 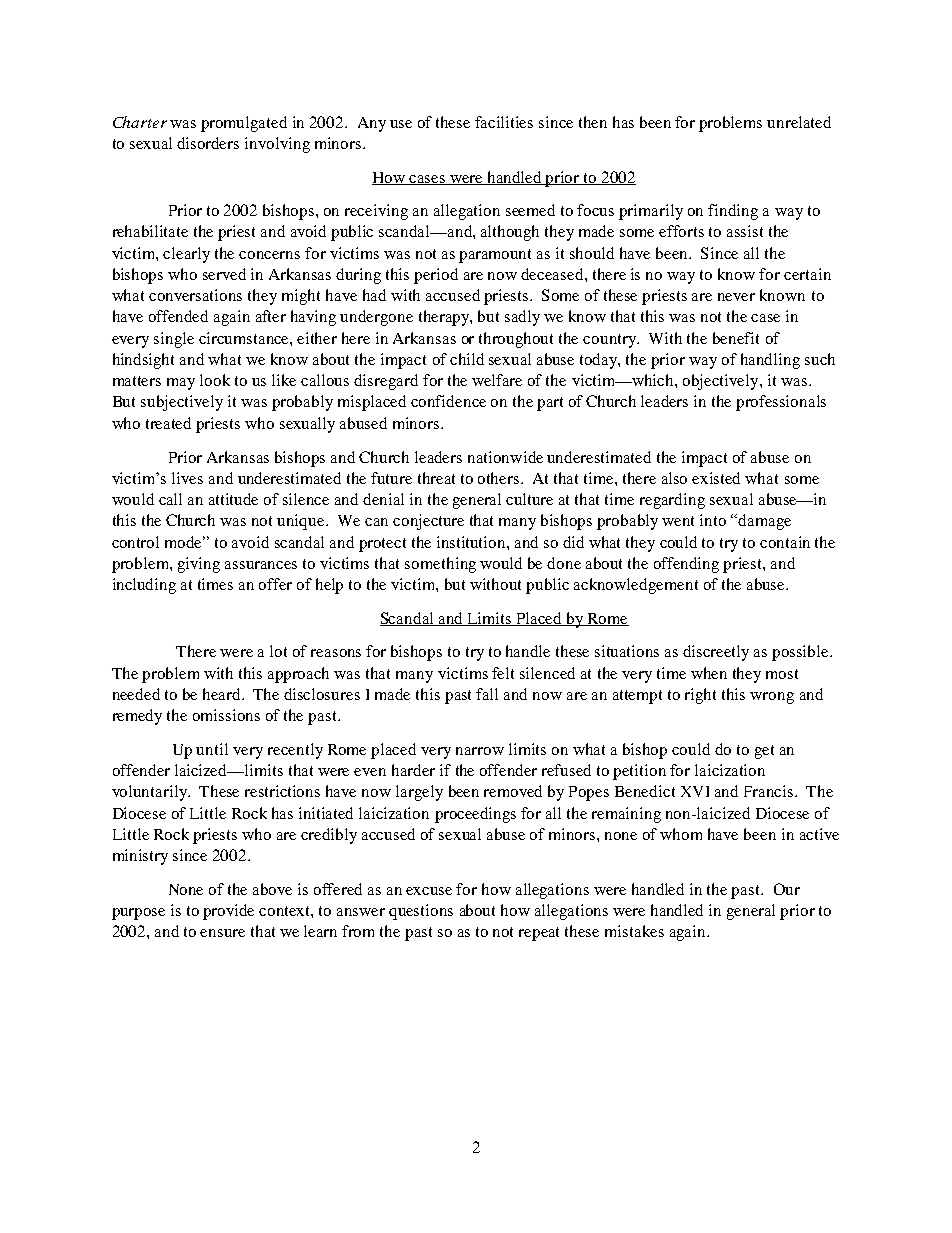 What do you see at coordinates (208, 143) in the page?
I see `disorders` at bounding box center [208, 143].
